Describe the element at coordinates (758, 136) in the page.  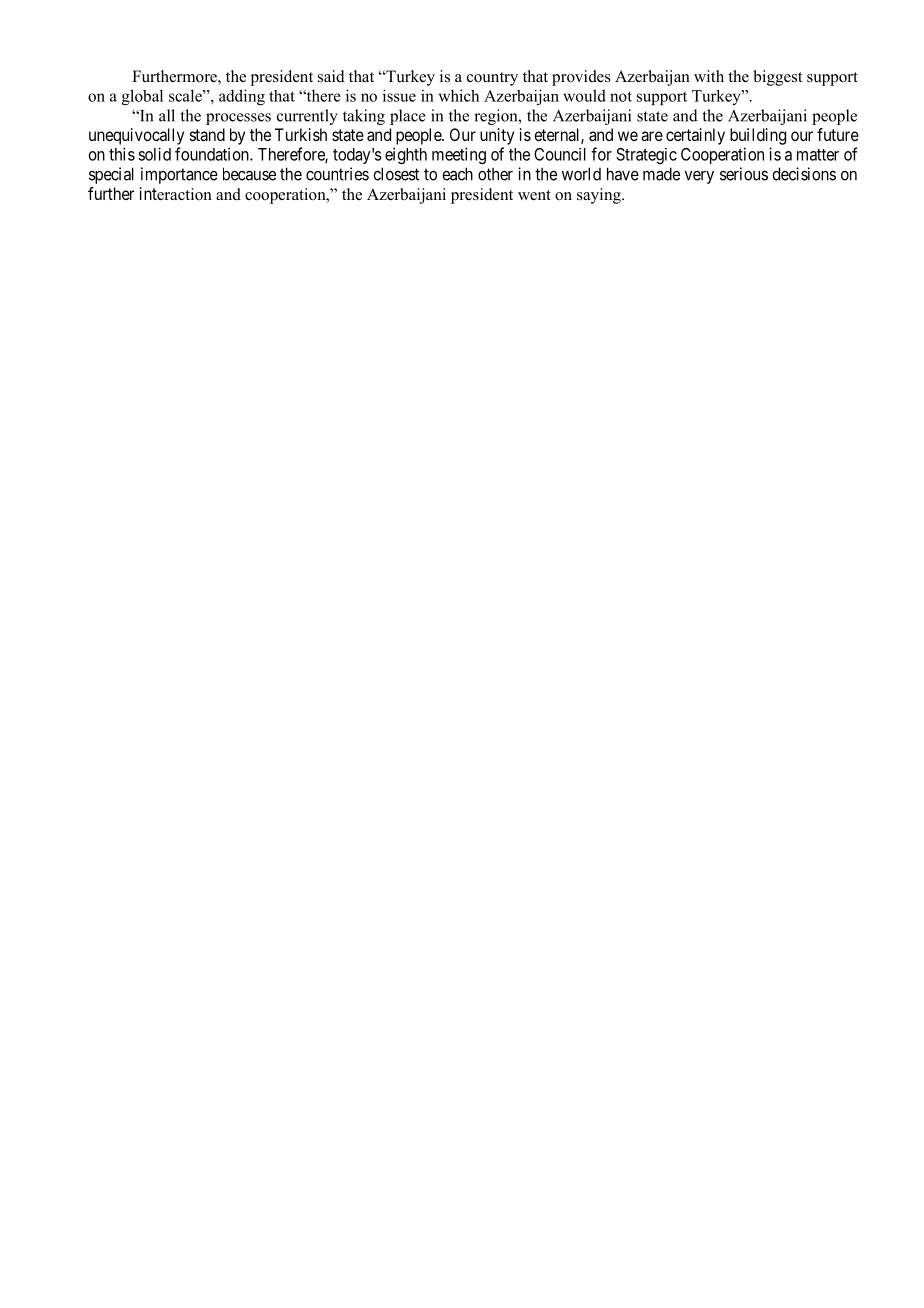
I see `building` at that location.
